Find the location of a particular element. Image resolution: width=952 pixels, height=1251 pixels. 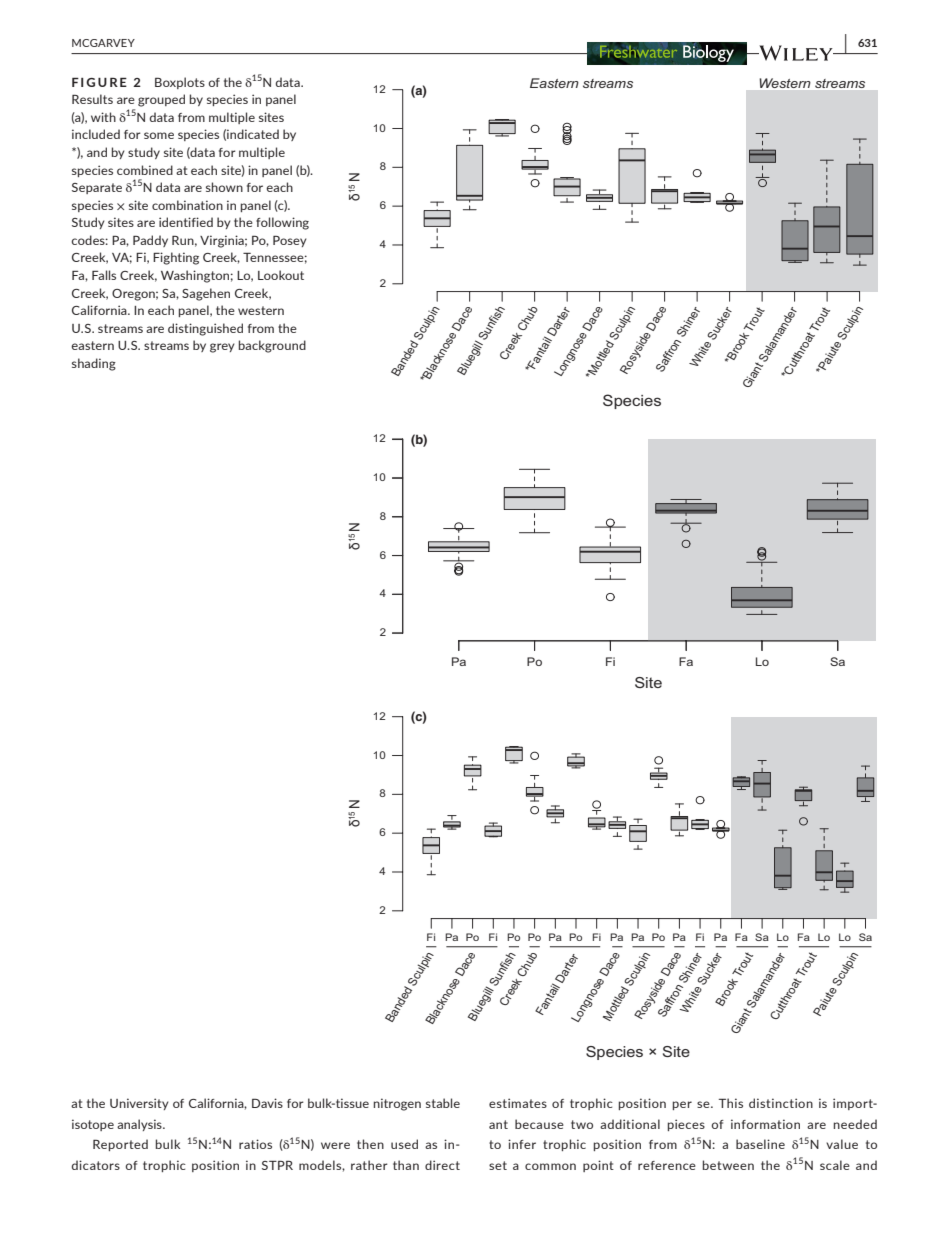

distinction is located at coordinates (781, 1103).
